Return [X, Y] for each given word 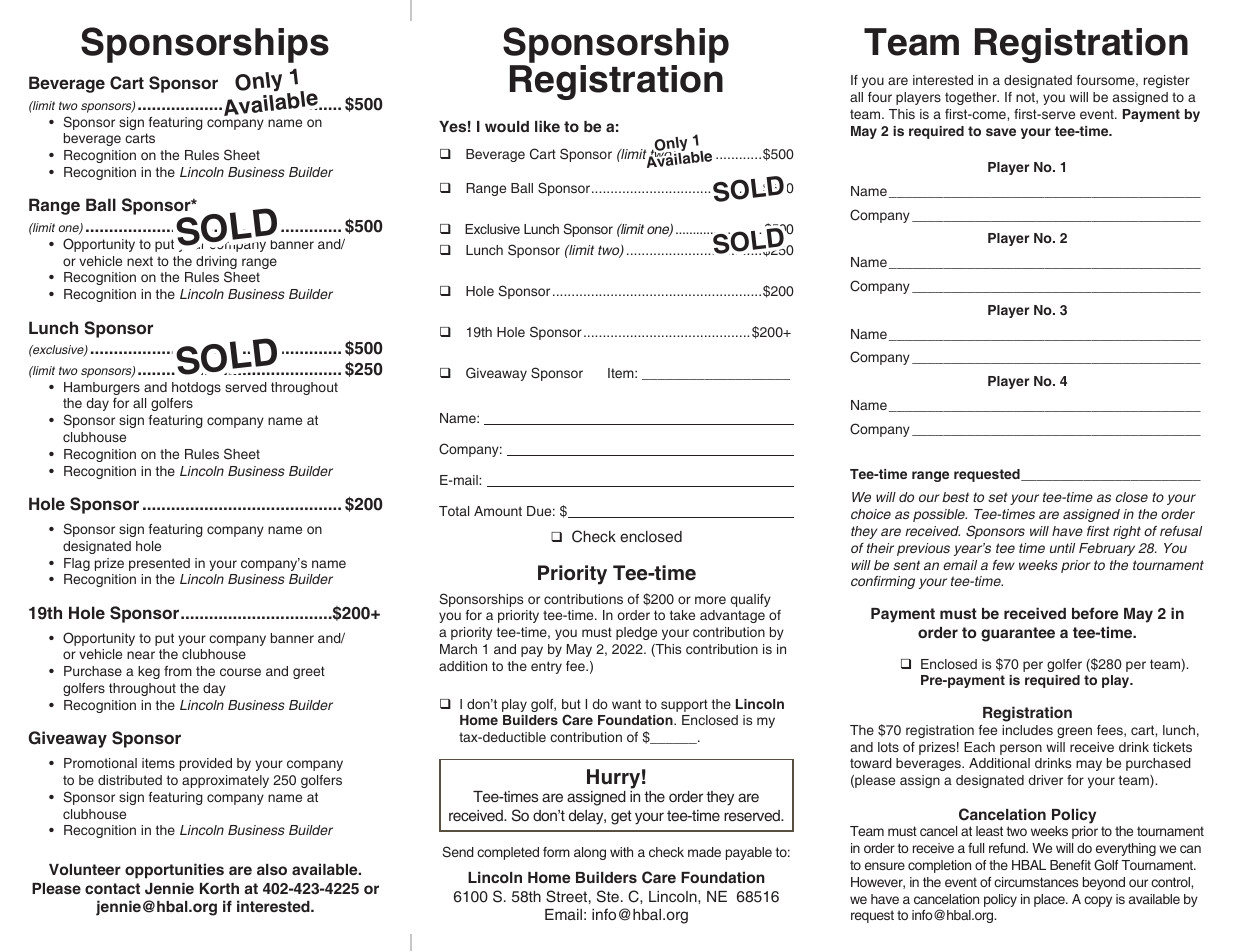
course [240, 672]
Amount [498, 511]
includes [1027, 730]
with [621, 852]
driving [216, 264]
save [1001, 132]
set [998, 497]
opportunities [174, 871]
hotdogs [196, 388]
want [626, 704]
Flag [77, 564]
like [547, 126]
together [972, 98]
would [507, 126]
